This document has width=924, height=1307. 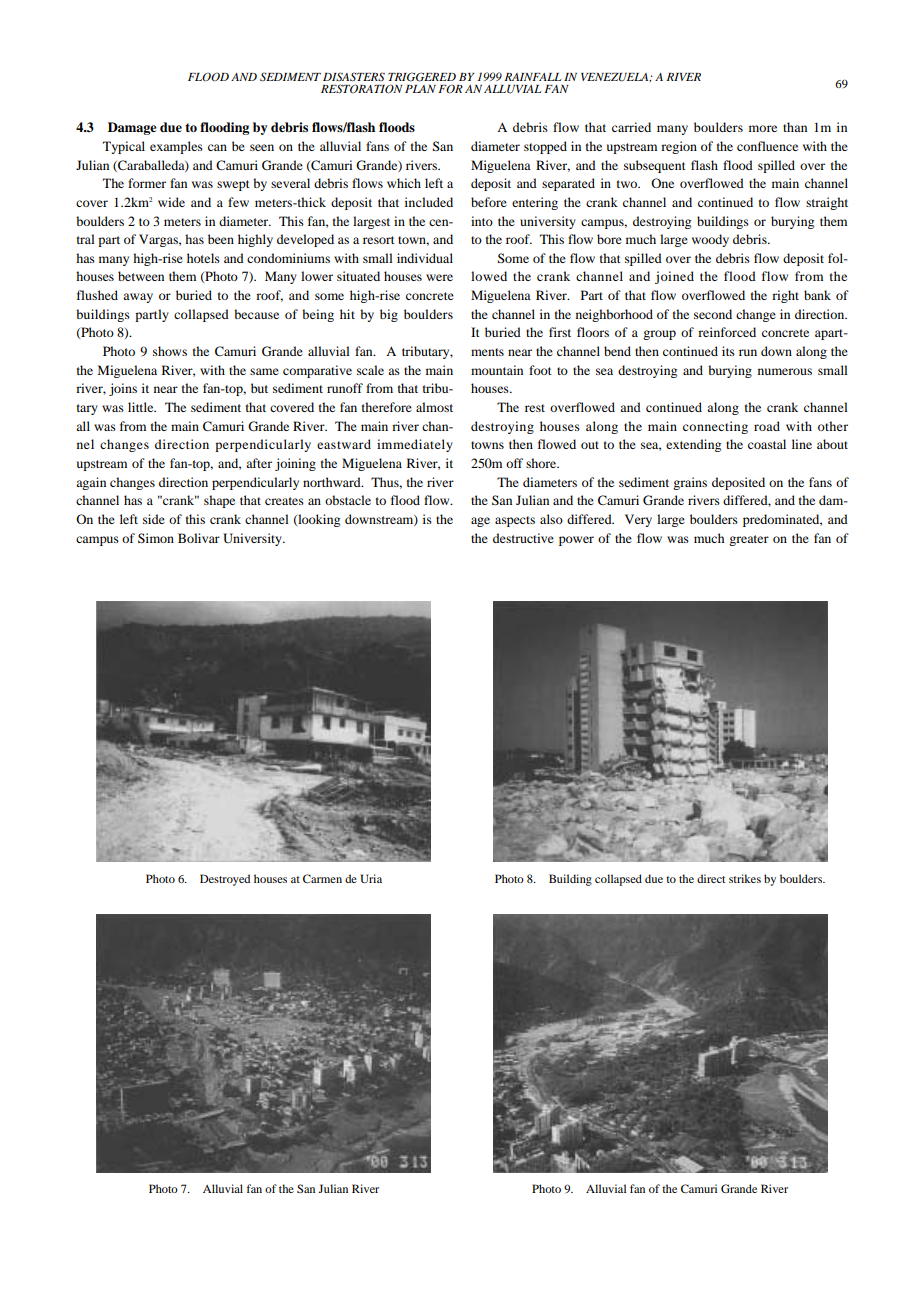 I want to click on PLAN, so click(x=420, y=89).
